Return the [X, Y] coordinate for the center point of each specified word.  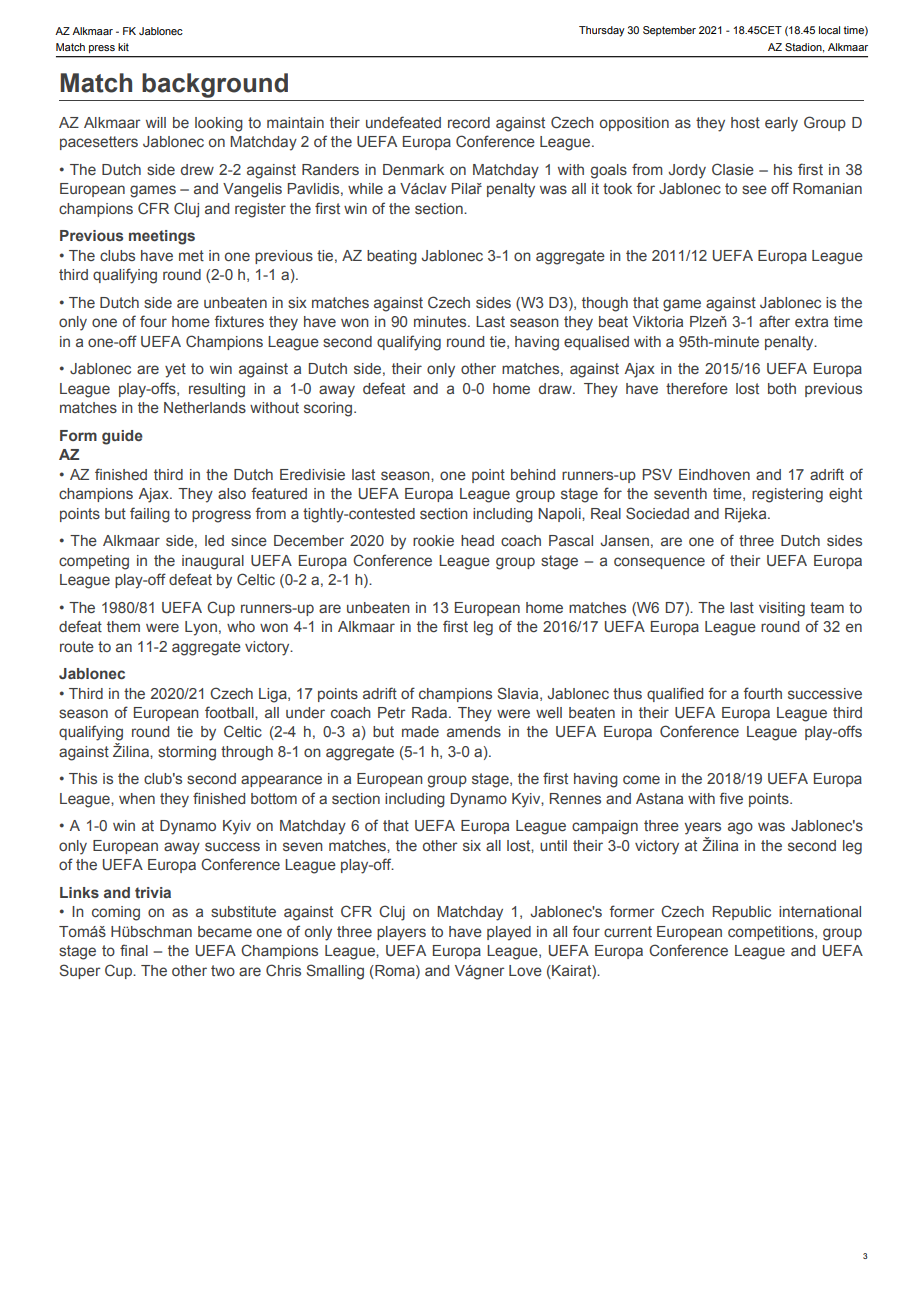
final [134, 950]
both [782, 388]
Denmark [413, 169]
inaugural [213, 562]
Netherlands [205, 407]
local [829, 30]
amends [474, 731]
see [754, 189]
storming [187, 753]
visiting [782, 609]
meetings [162, 237]
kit [123, 47]
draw [556, 388]
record [469, 122]
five [731, 798]
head [477, 540]
